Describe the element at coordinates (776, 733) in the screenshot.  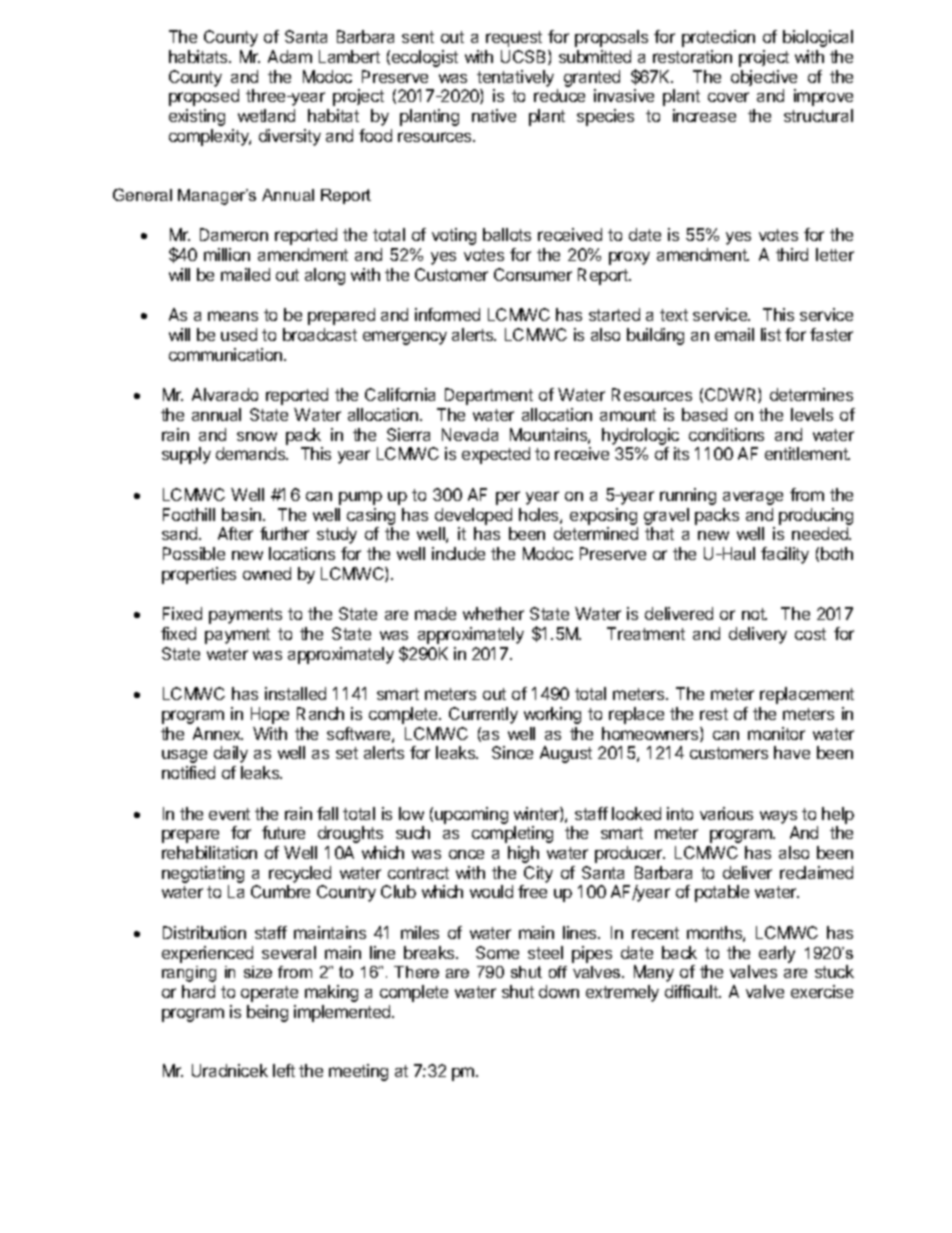
I see `monitor` at that location.
